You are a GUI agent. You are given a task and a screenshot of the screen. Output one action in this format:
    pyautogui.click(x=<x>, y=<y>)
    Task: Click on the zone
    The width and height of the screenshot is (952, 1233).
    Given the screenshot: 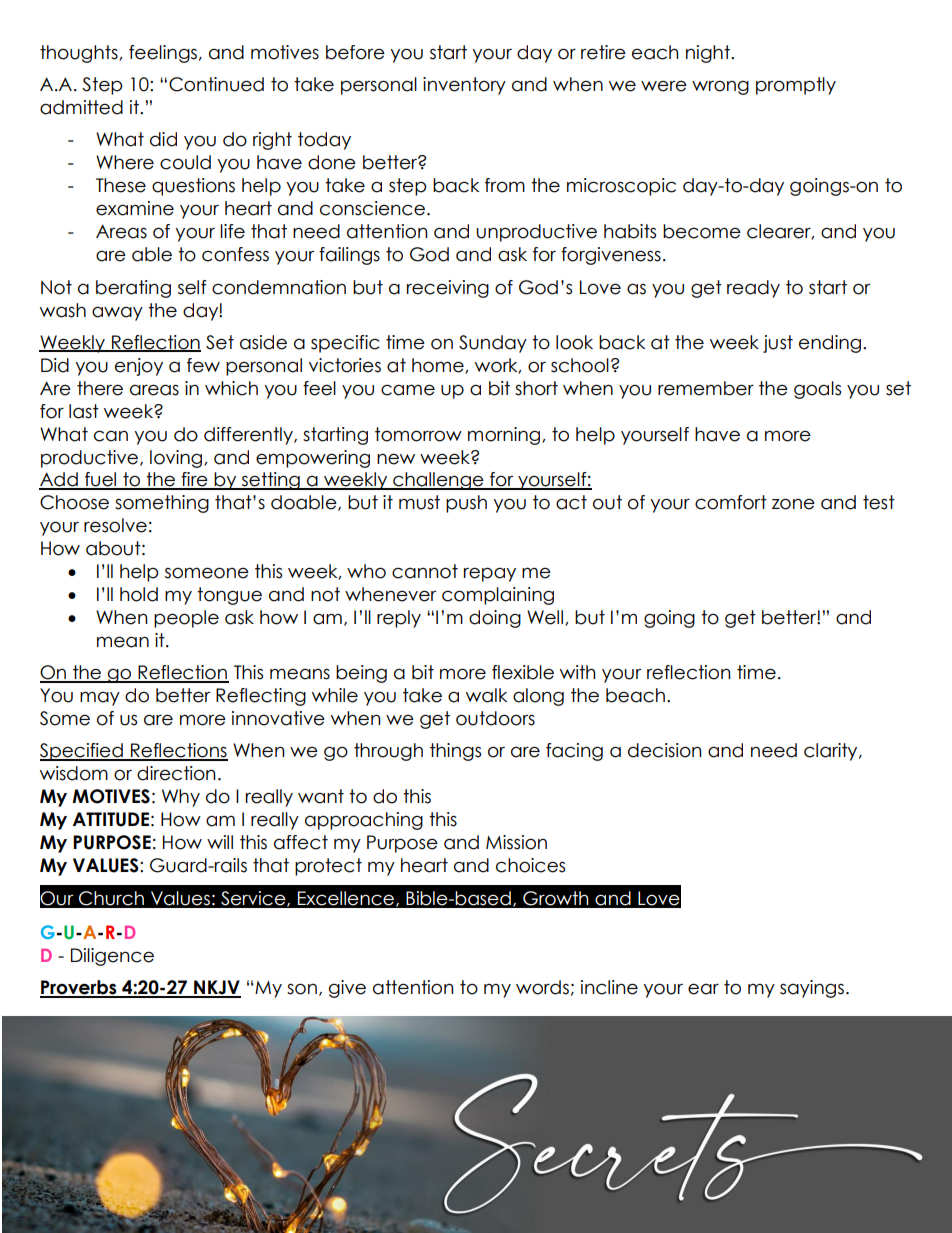 What is the action you would take?
    pyautogui.click(x=793, y=504)
